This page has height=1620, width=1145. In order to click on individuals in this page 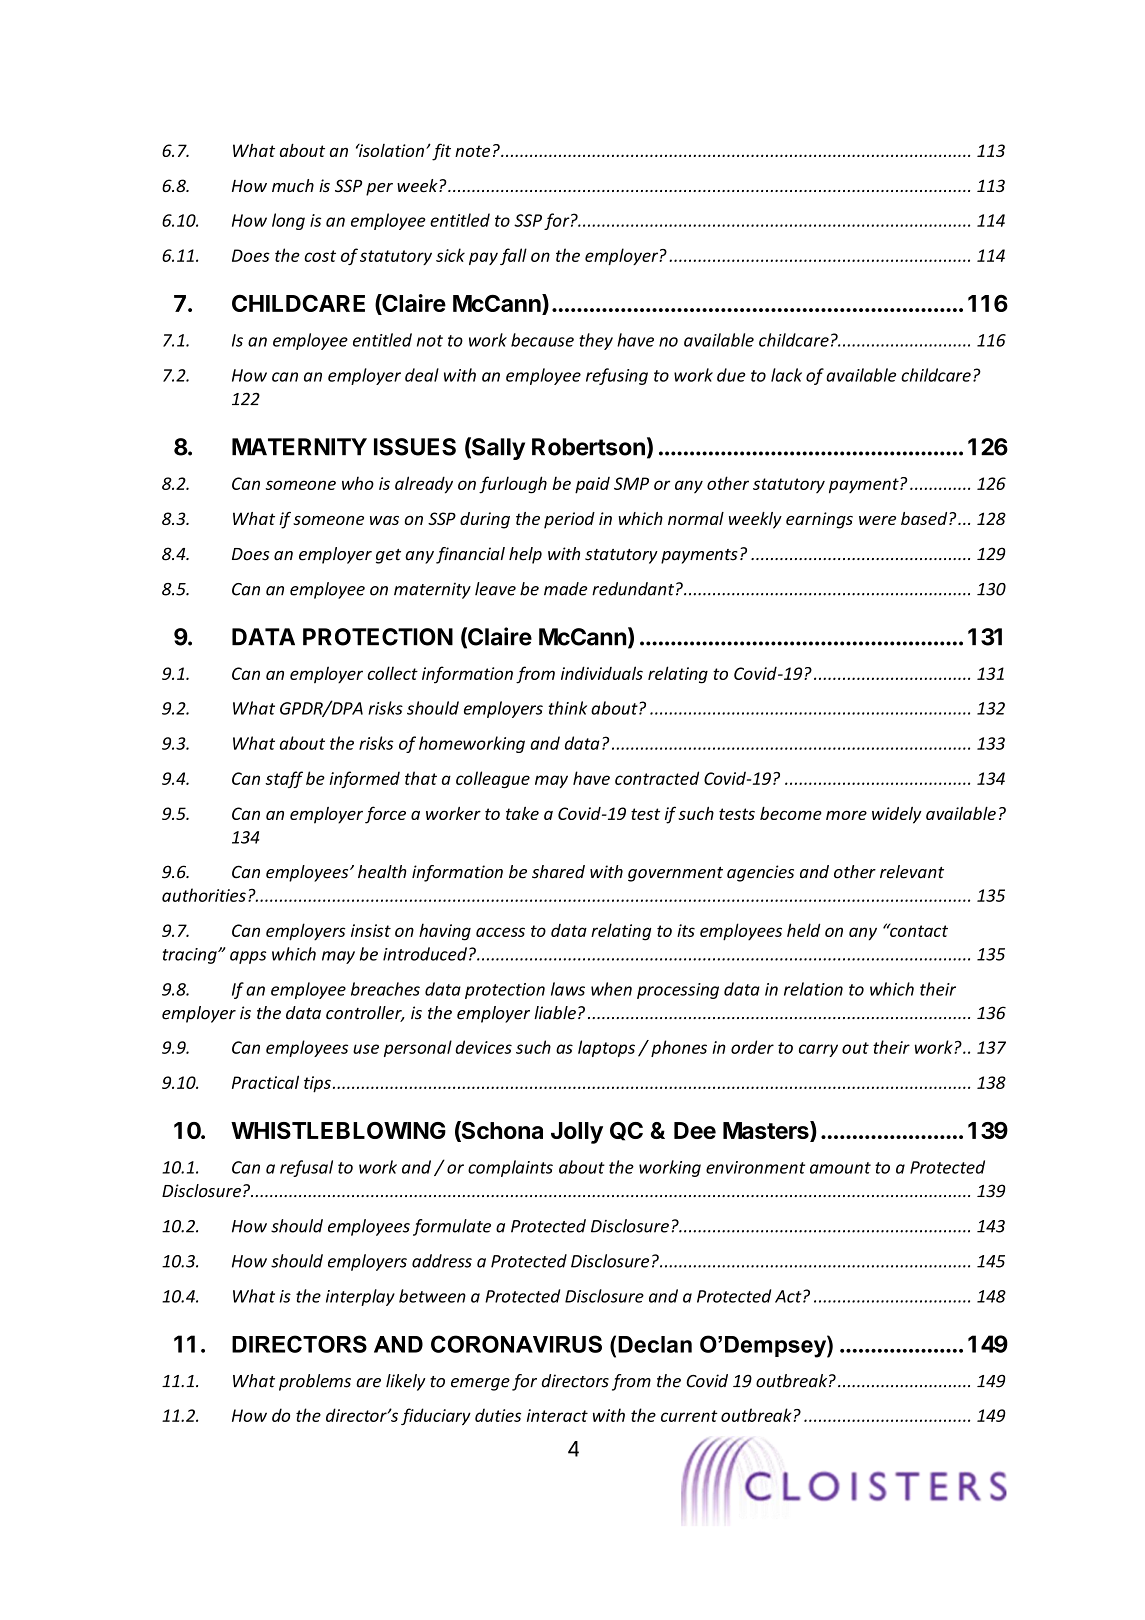, I will do `click(602, 673)`.
